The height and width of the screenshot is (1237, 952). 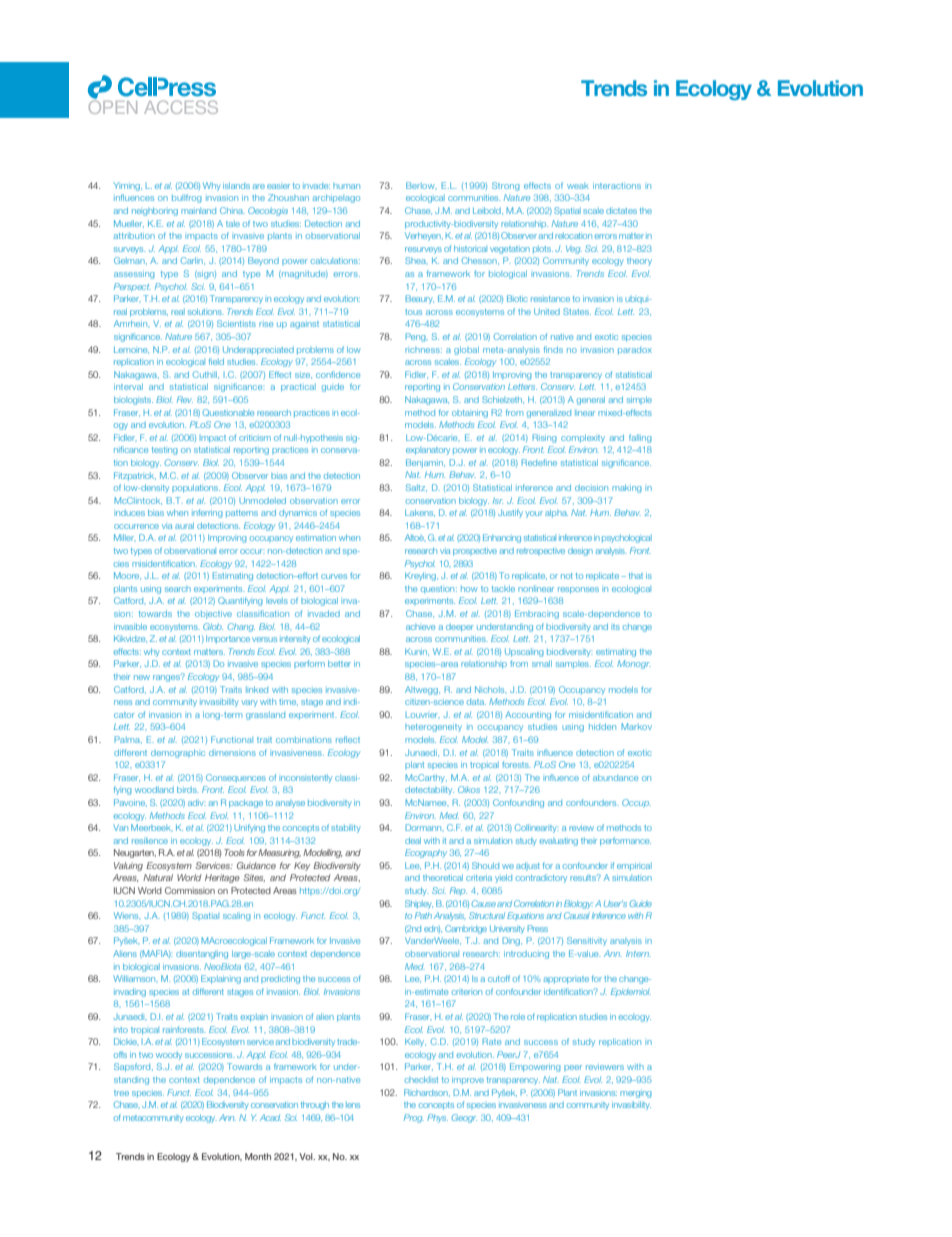 What do you see at coordinates (346, 828) in the screenshot?
I see `stability` at bounding box center [346, 828].
